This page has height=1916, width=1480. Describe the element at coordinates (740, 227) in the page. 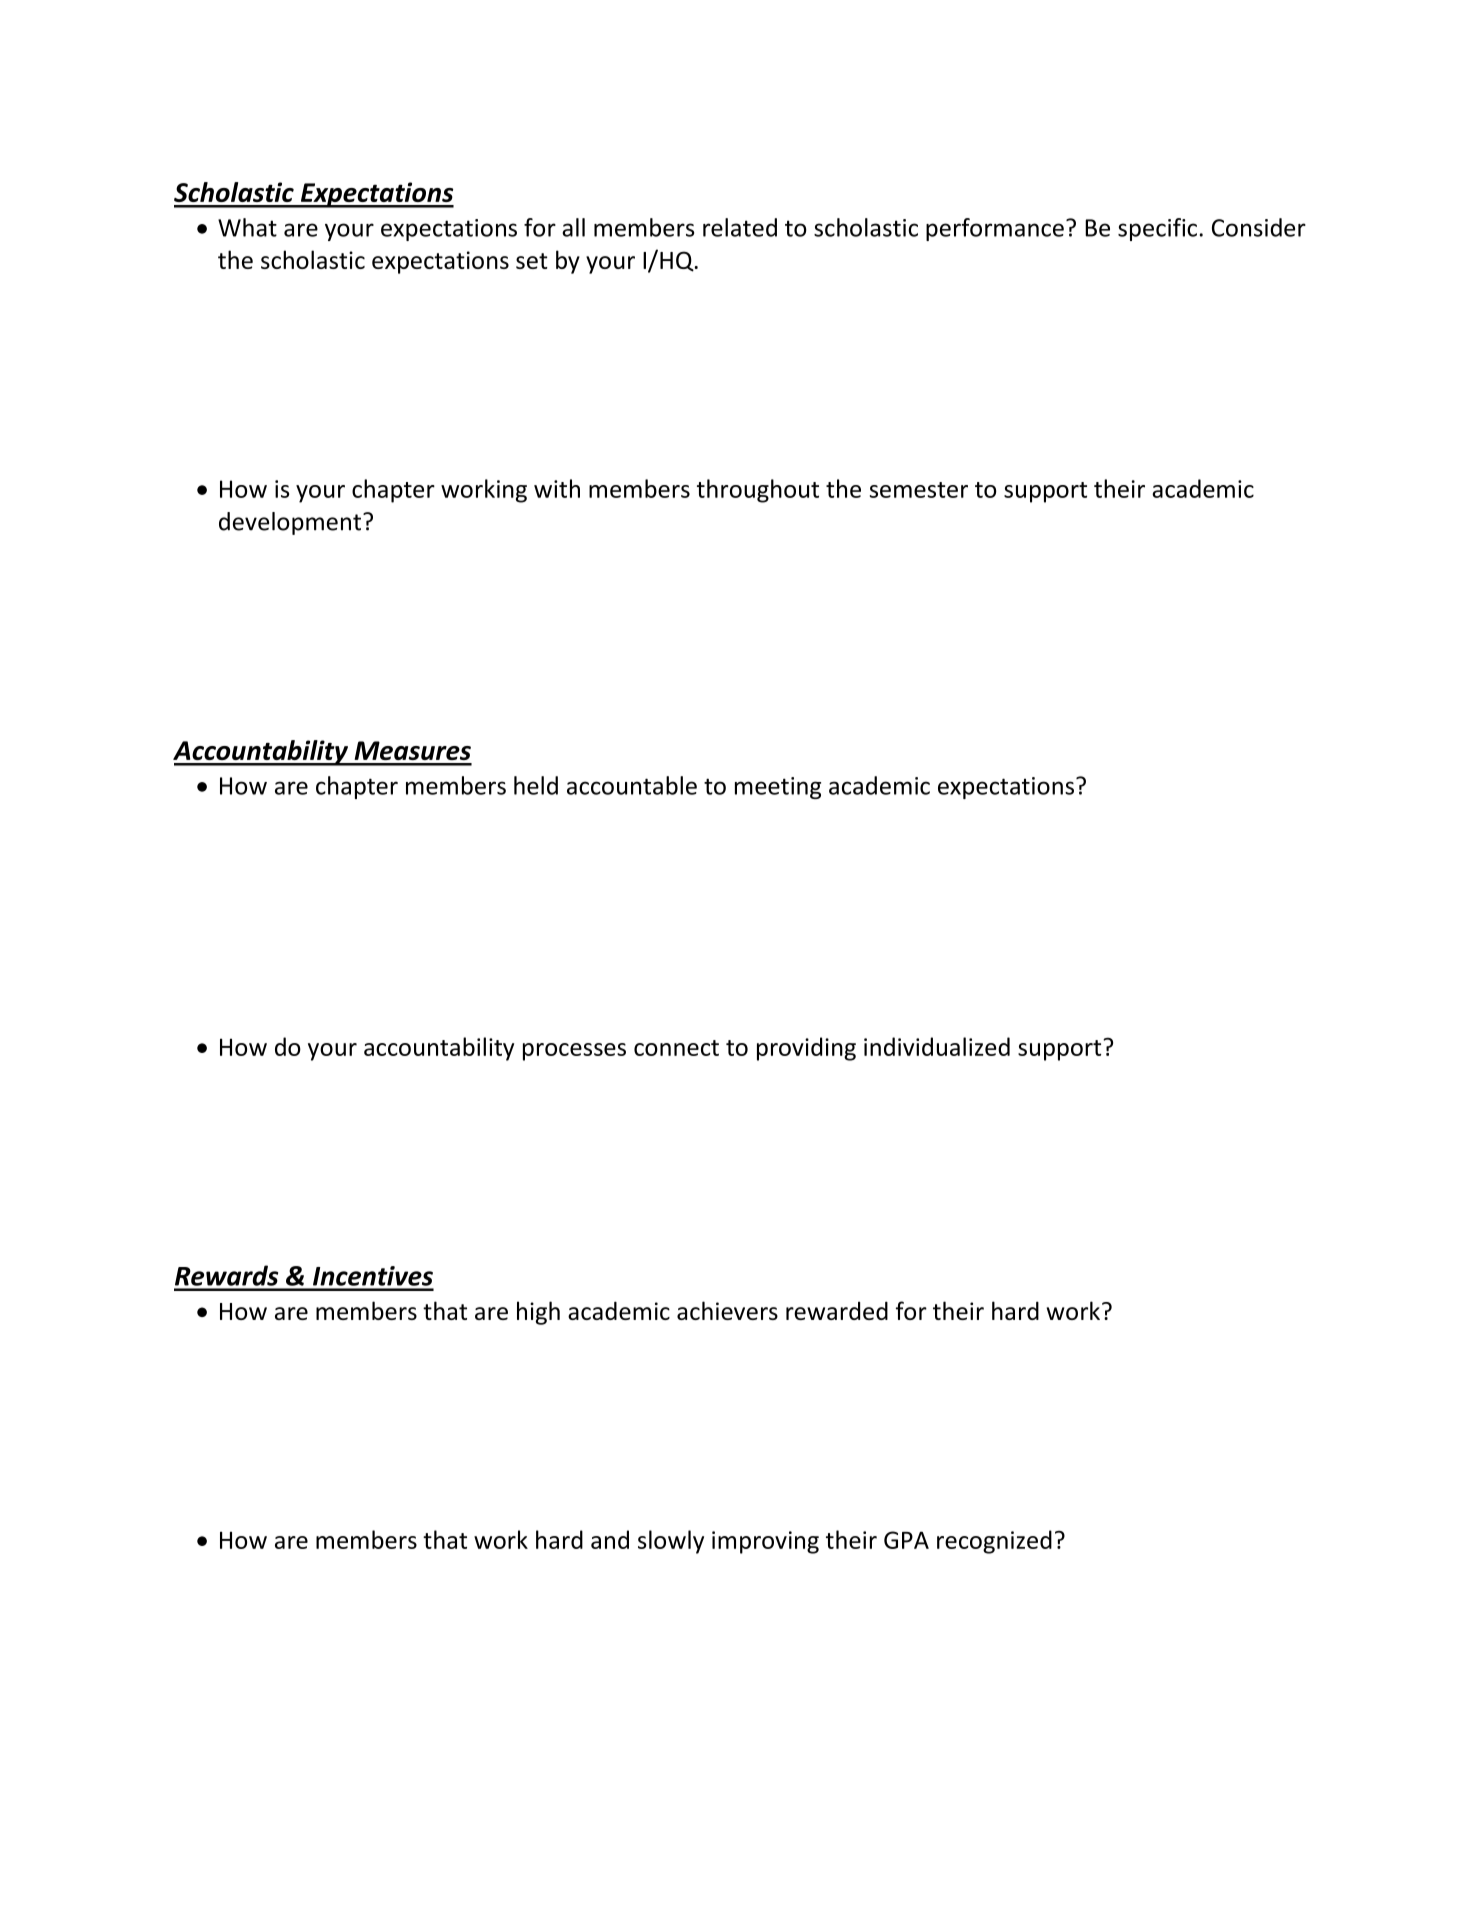

I see `related` at that location.
